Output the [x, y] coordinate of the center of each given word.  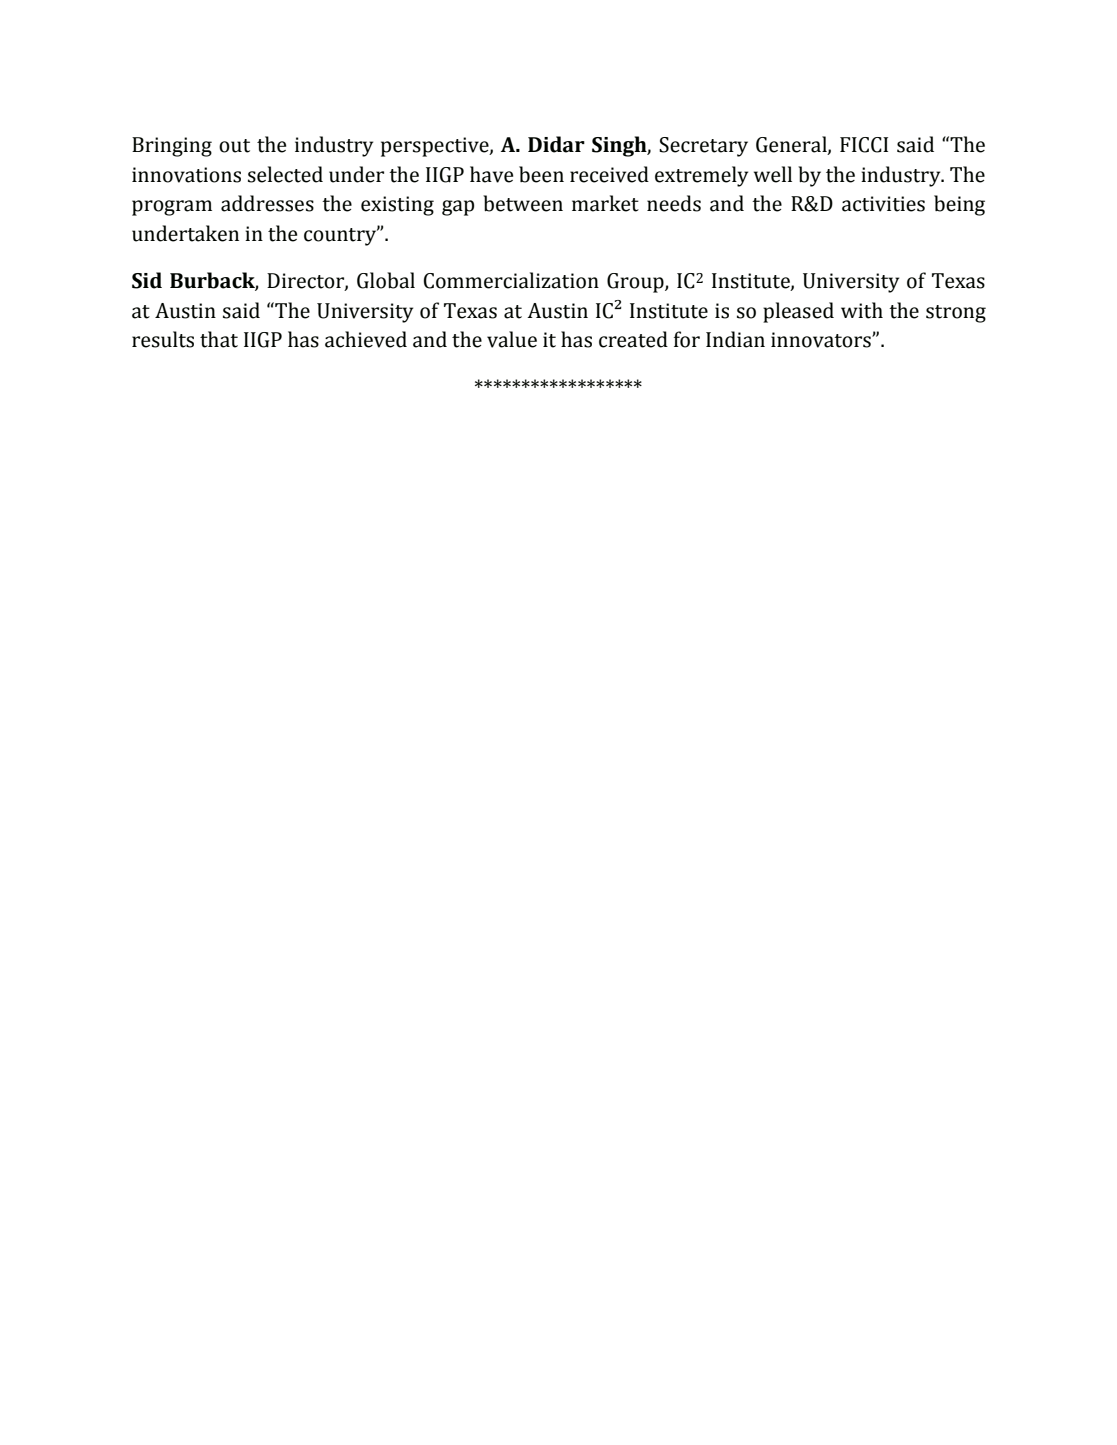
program [172, 208]
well [773, 174]
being [959, 205]
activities [883, 204]
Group [636, 283]
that [219, 339]
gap [458, 208]
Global [386, 280]
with [862, 310]
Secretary [703, 147]
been [541, 174]
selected [285, 174]
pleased [798, 312]
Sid [147, 280]
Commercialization [511, 280]
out [234, 146]
